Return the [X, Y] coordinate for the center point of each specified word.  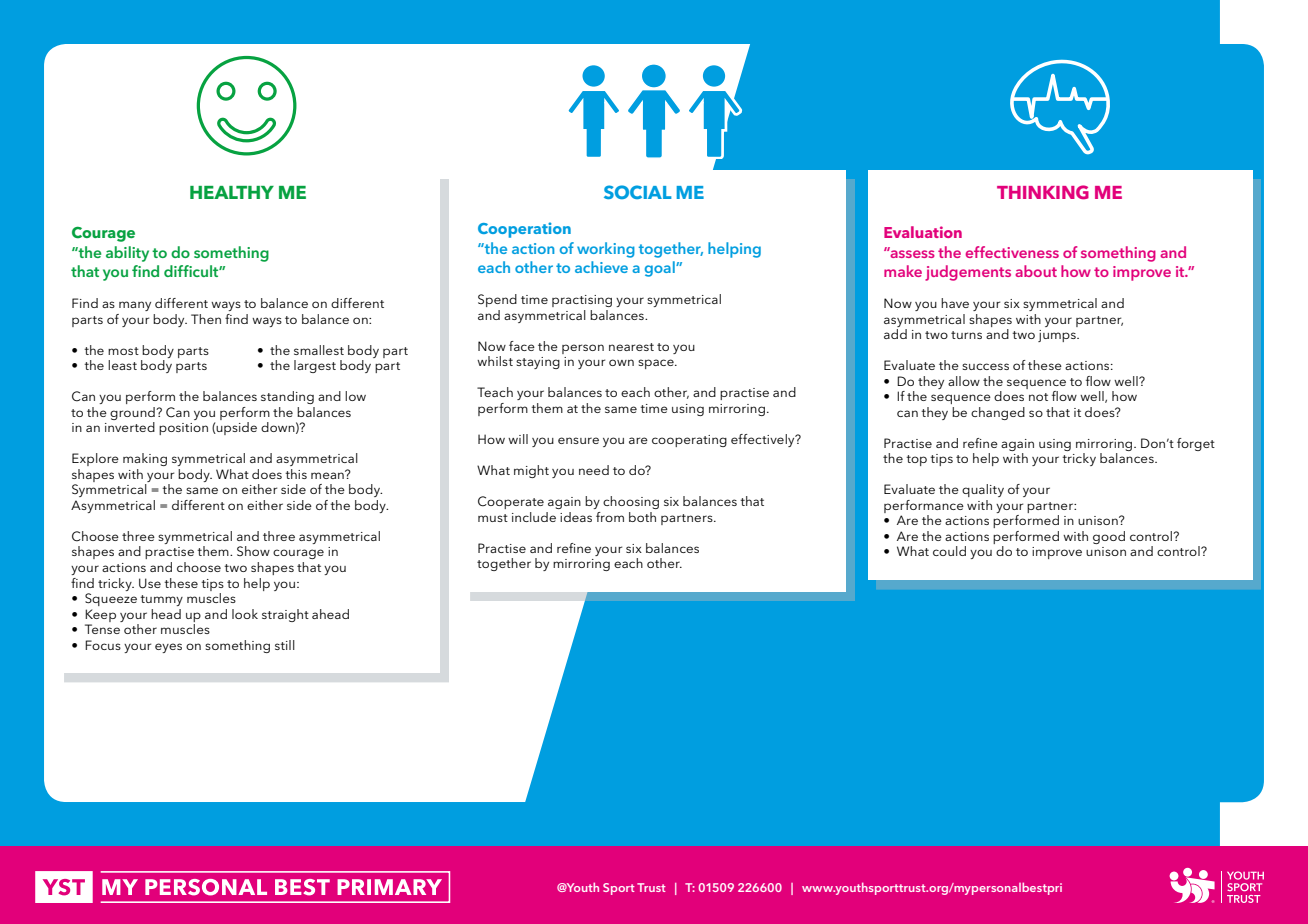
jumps [1058, 336]
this [296, 474]
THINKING [1043, 192]
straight [285, 615]
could [949, 551]
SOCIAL [638, 192]
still [285, 645]
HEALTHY [232, 192]
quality [983, 490]
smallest [319, 350]
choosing [631, 502]
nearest [631, 347]
